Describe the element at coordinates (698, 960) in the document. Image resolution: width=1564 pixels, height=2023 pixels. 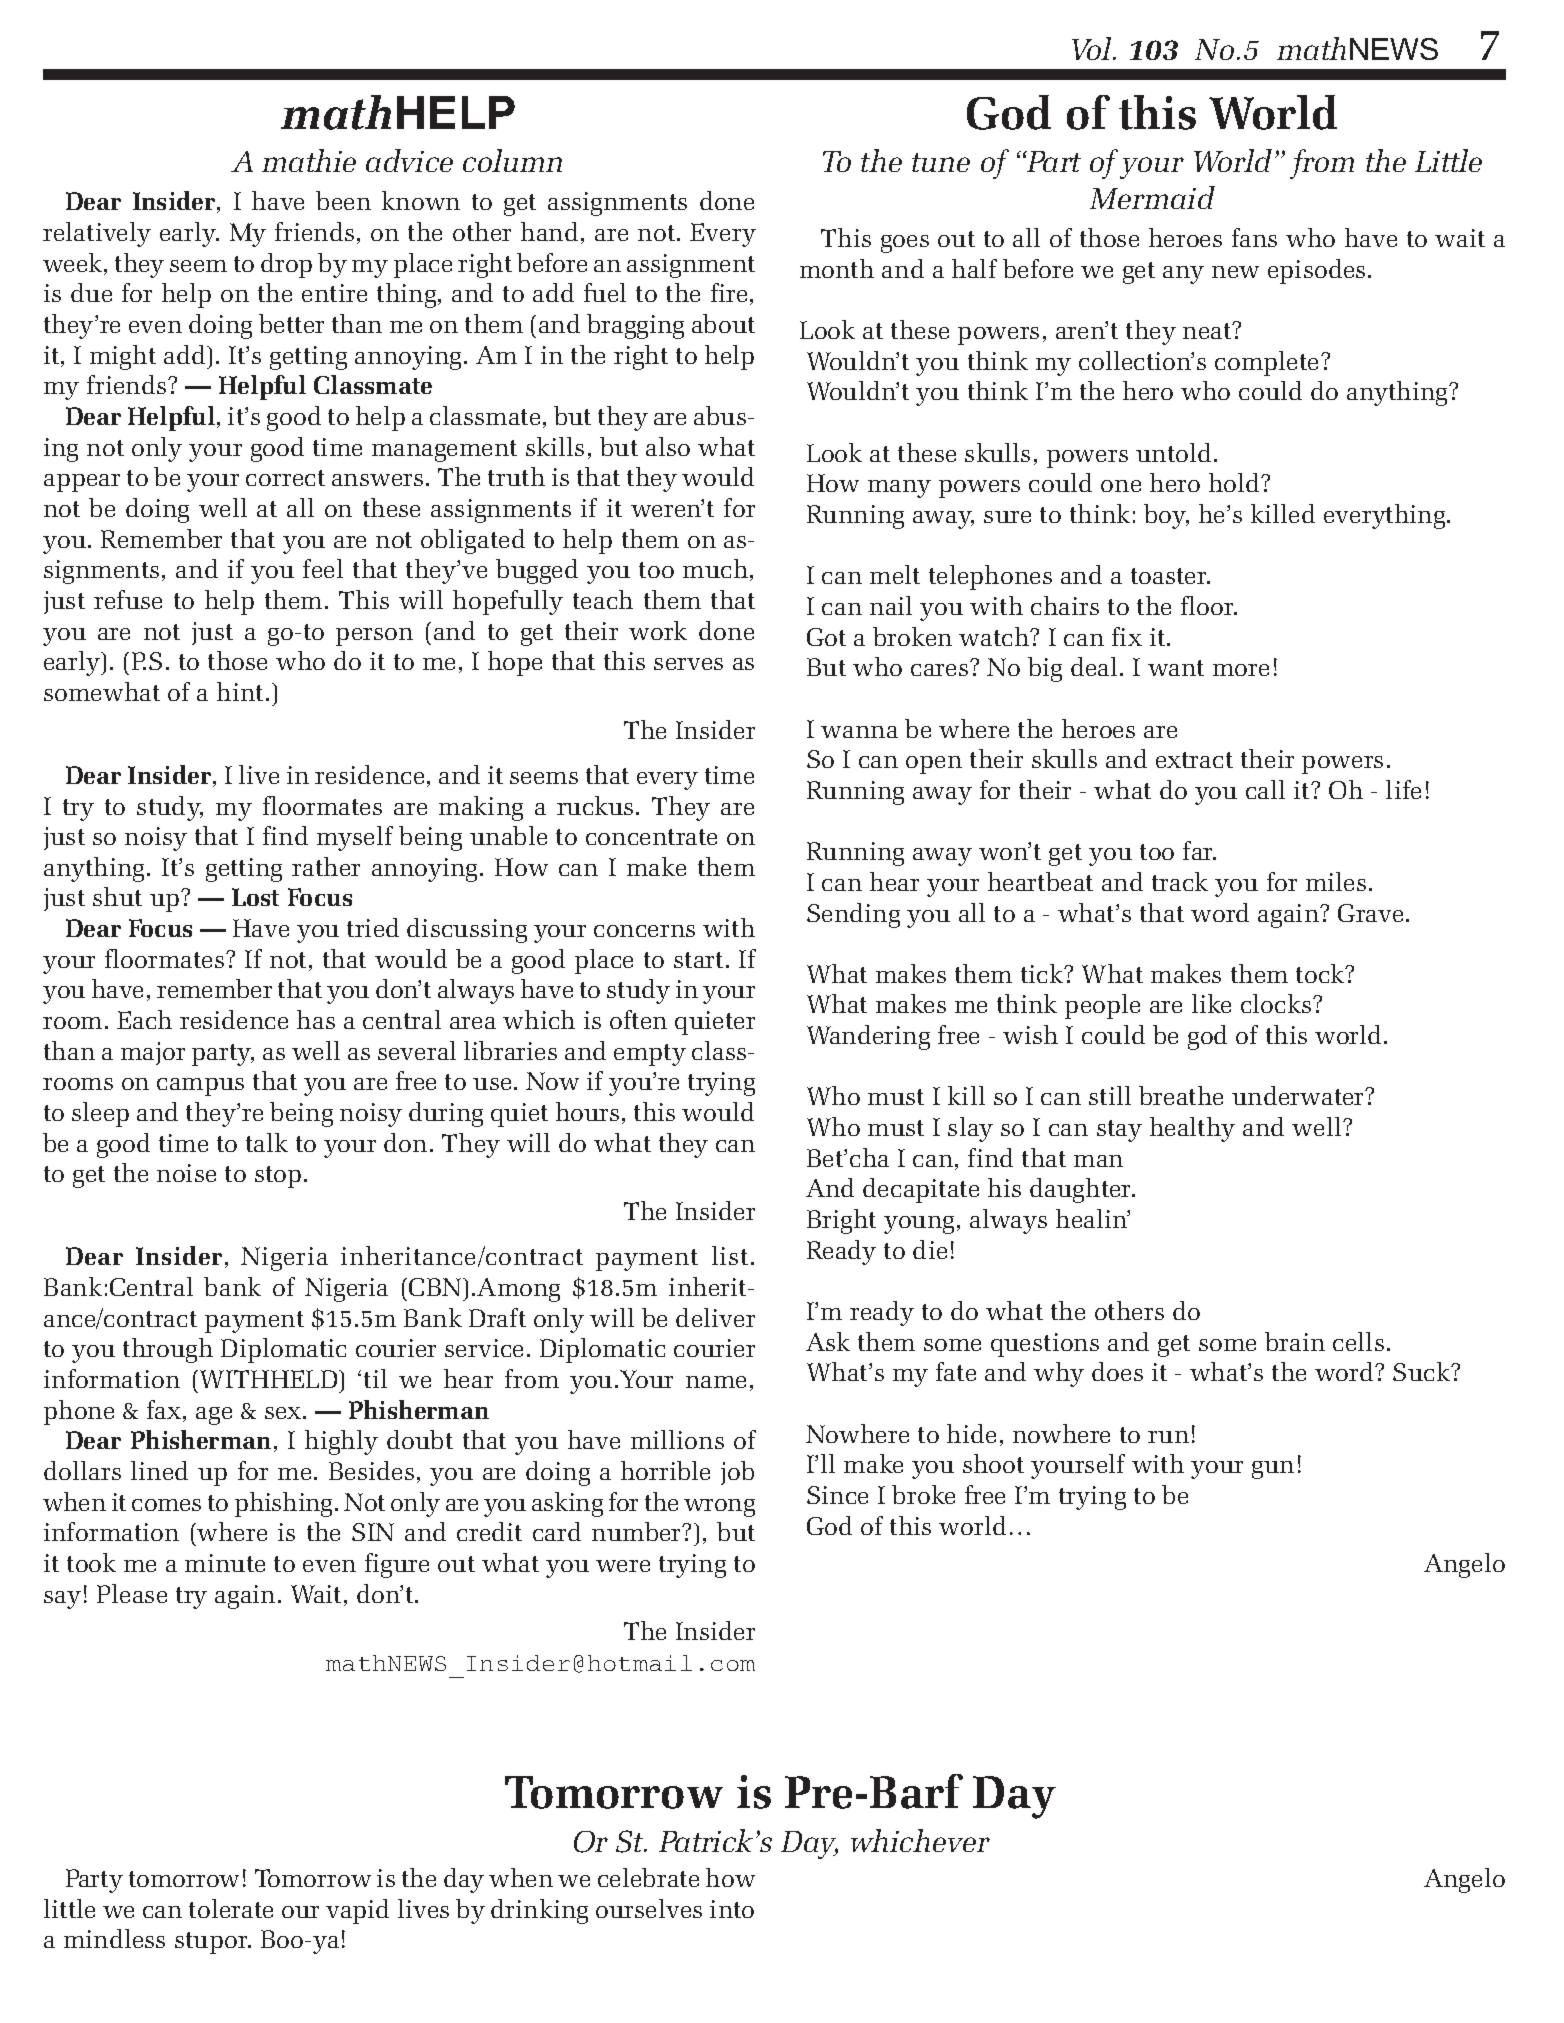
I see `start` at that location.
